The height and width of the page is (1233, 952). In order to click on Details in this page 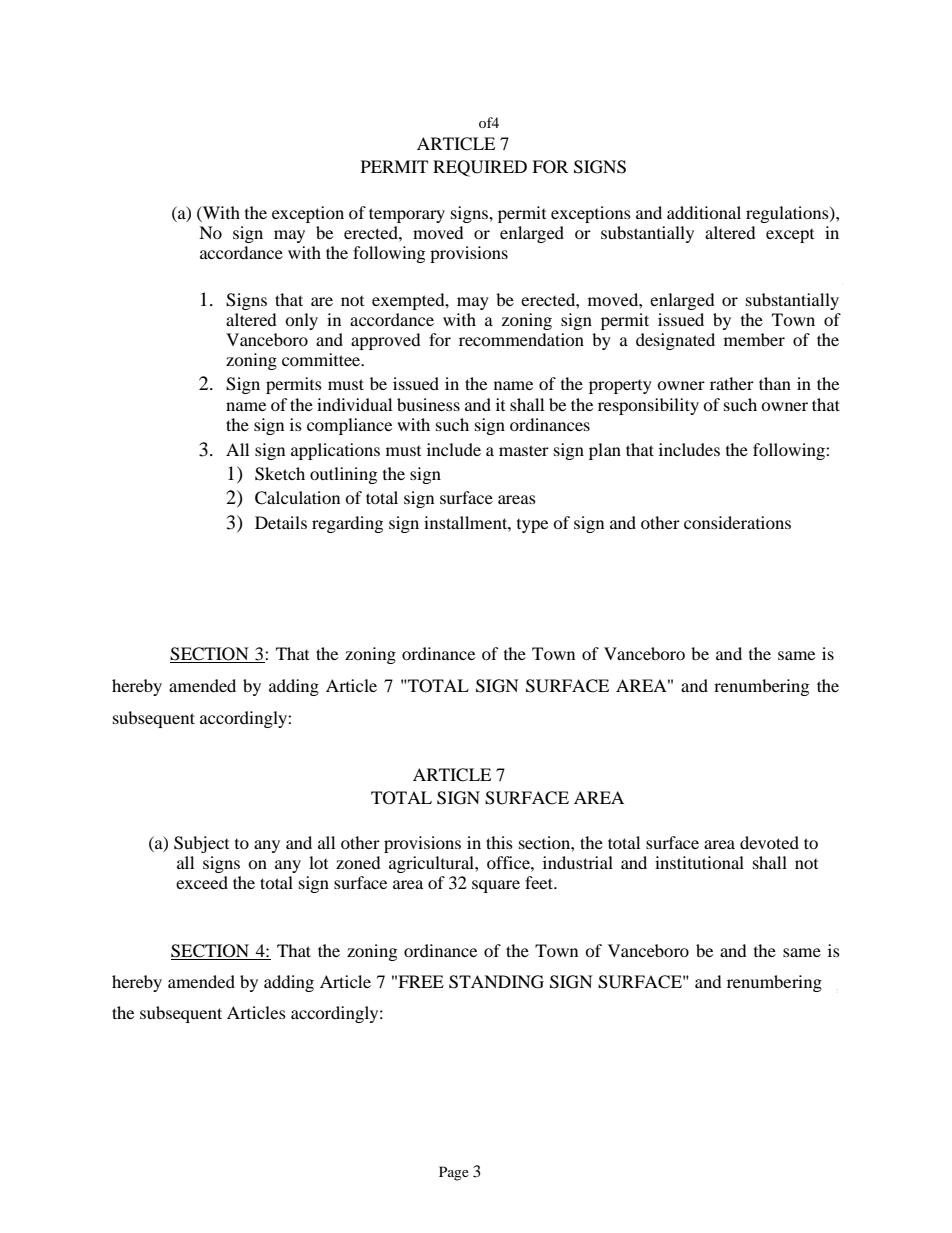, I will do `click(281, 522)`.
